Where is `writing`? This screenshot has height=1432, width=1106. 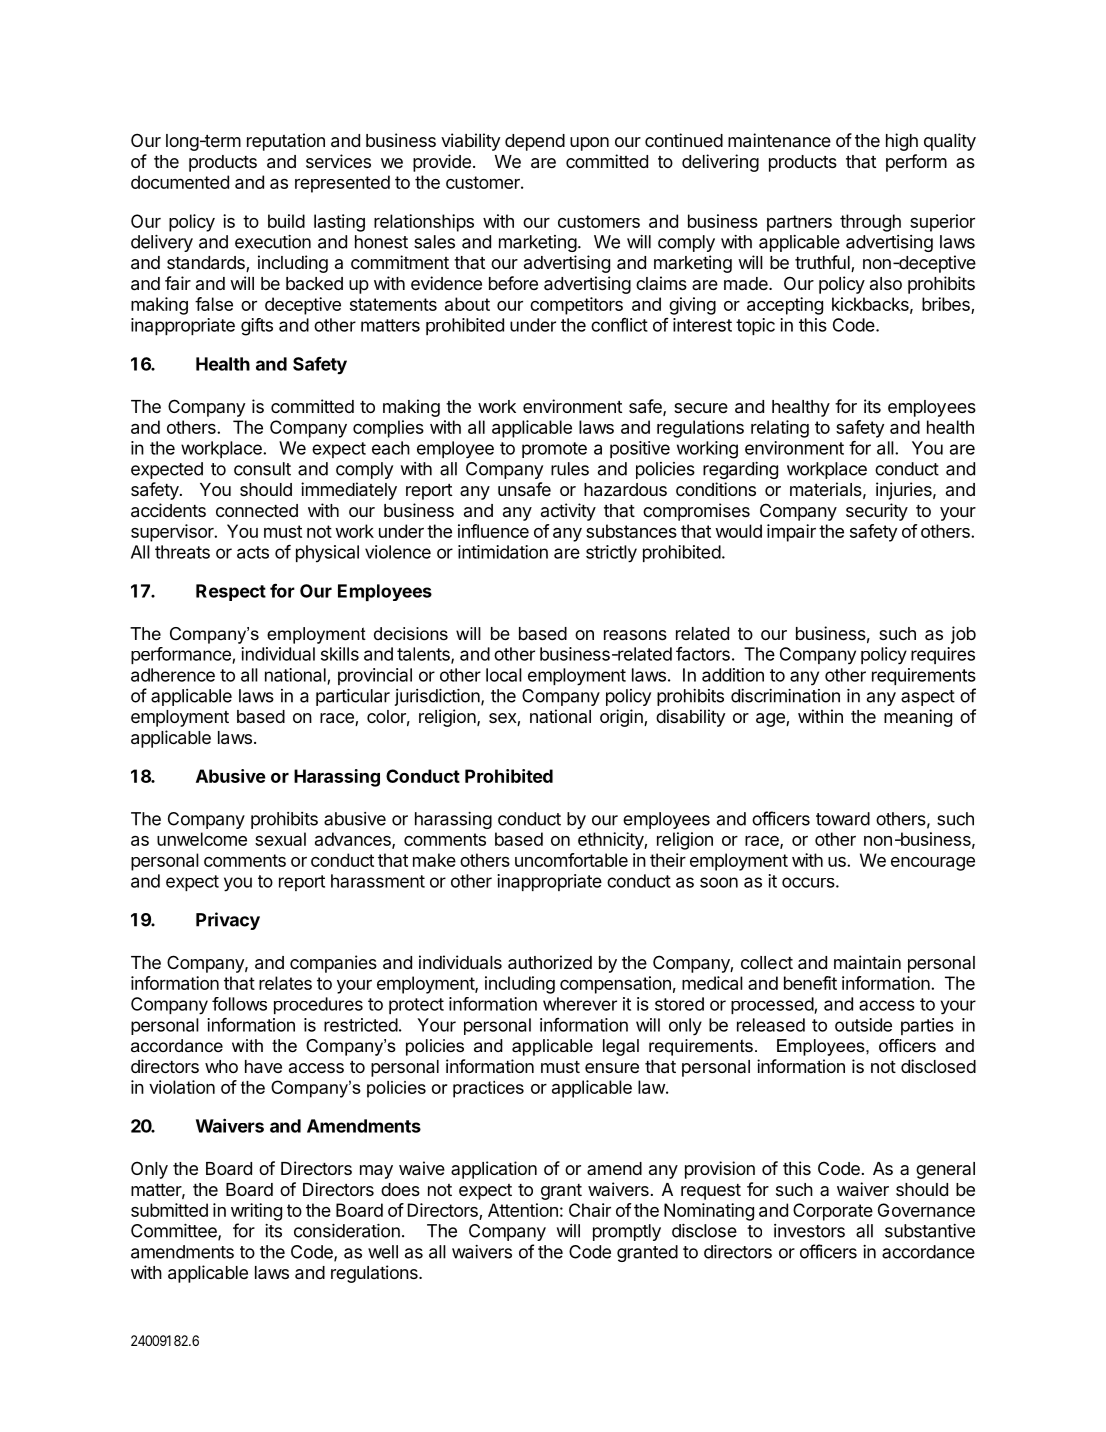 writing is located at coordinates (256, 1212).
